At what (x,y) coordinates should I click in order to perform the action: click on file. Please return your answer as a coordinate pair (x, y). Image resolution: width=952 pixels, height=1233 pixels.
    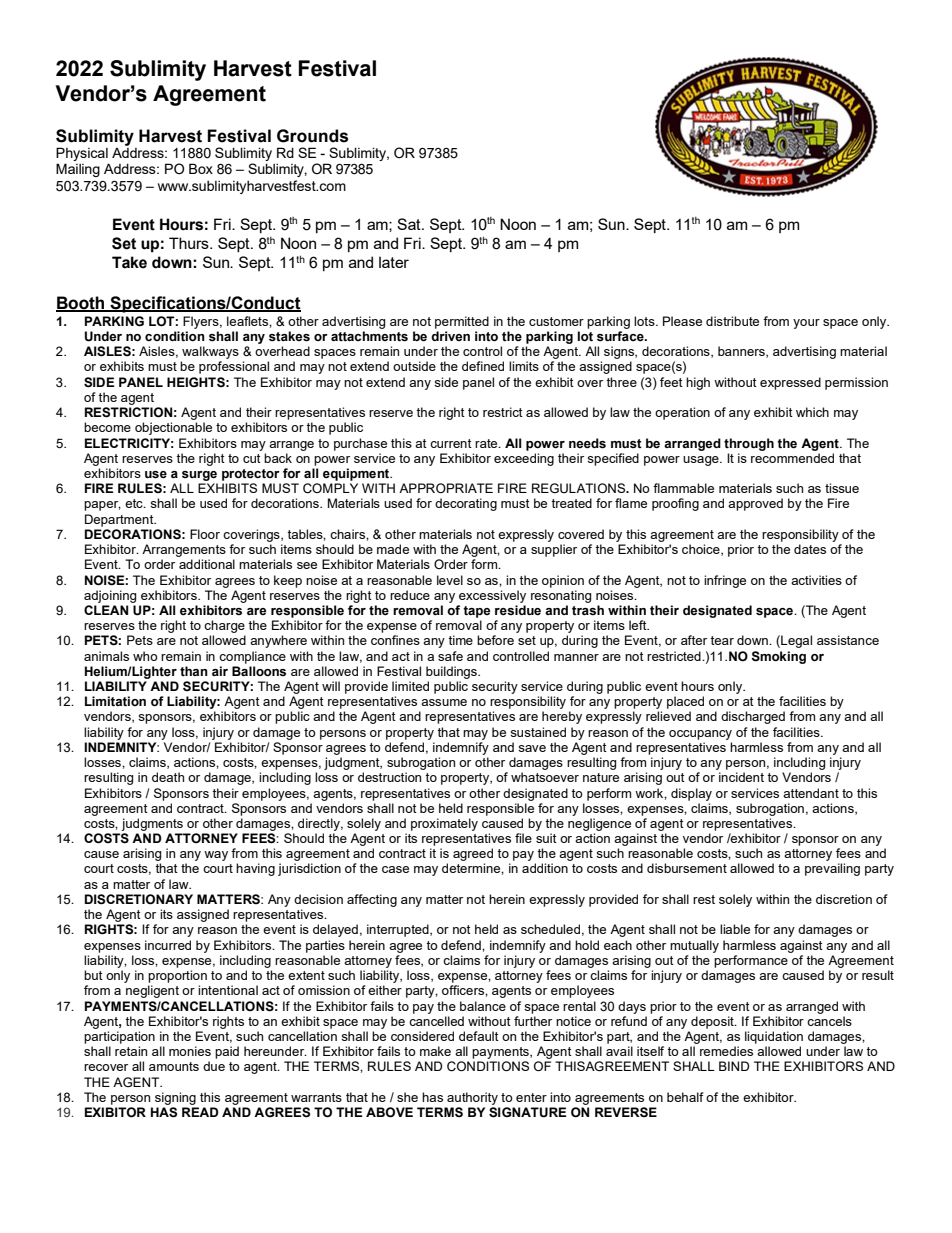
    Looking at the image, I should click on (523, 838).
